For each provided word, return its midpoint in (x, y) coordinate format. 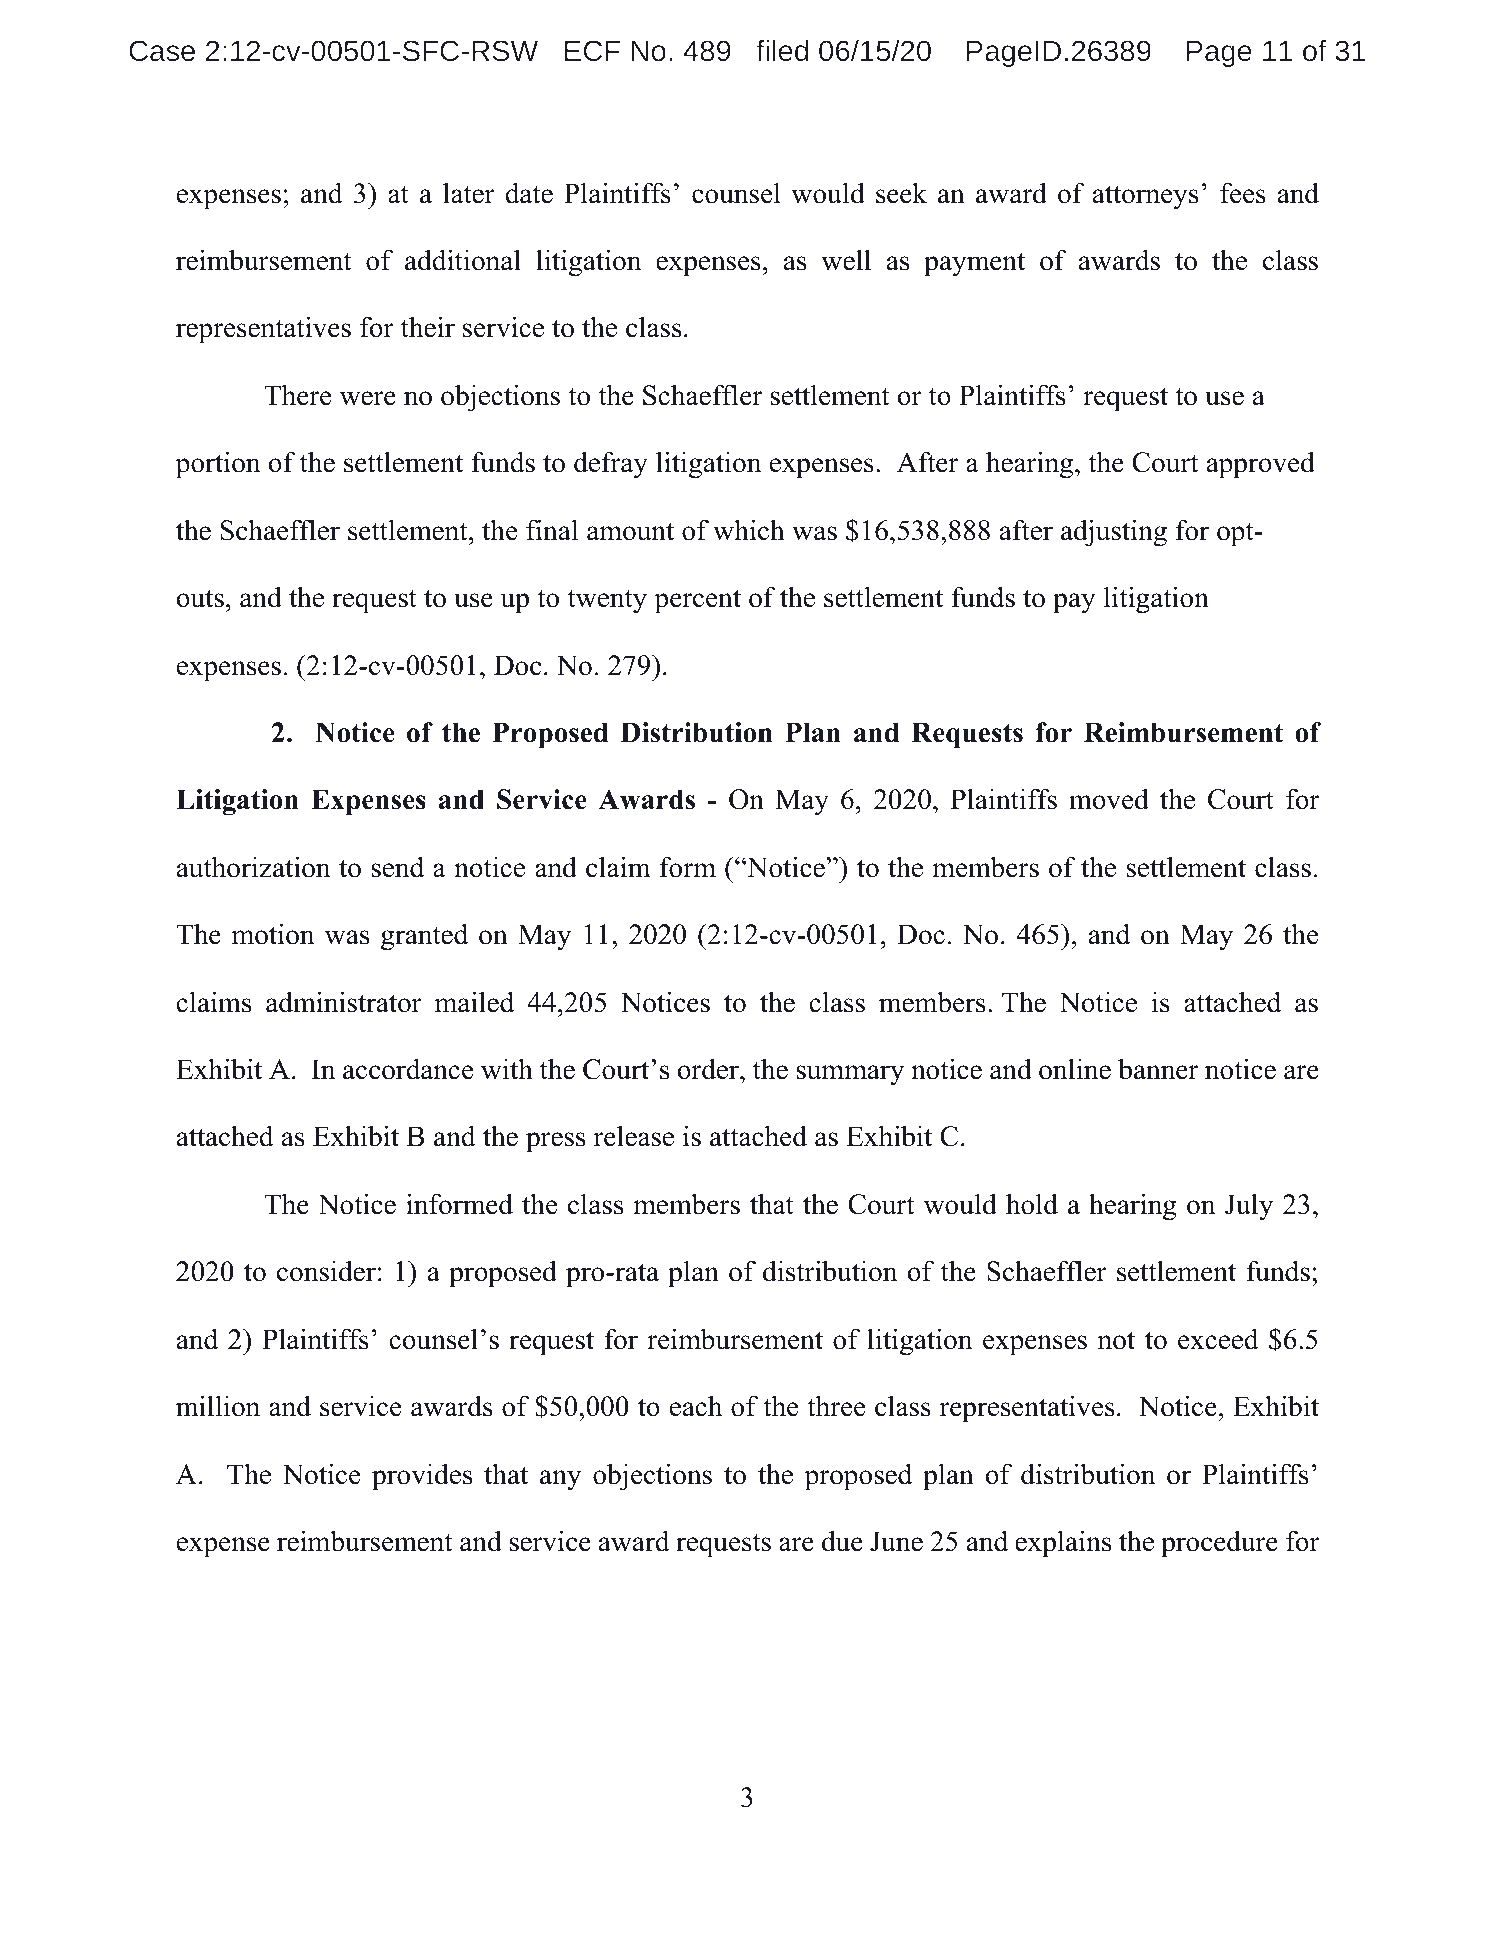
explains (1063, 1544)
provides (422, 1477)
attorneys (1145, 197)
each (696, 1406)
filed (782, 50)
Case (162, 50)
